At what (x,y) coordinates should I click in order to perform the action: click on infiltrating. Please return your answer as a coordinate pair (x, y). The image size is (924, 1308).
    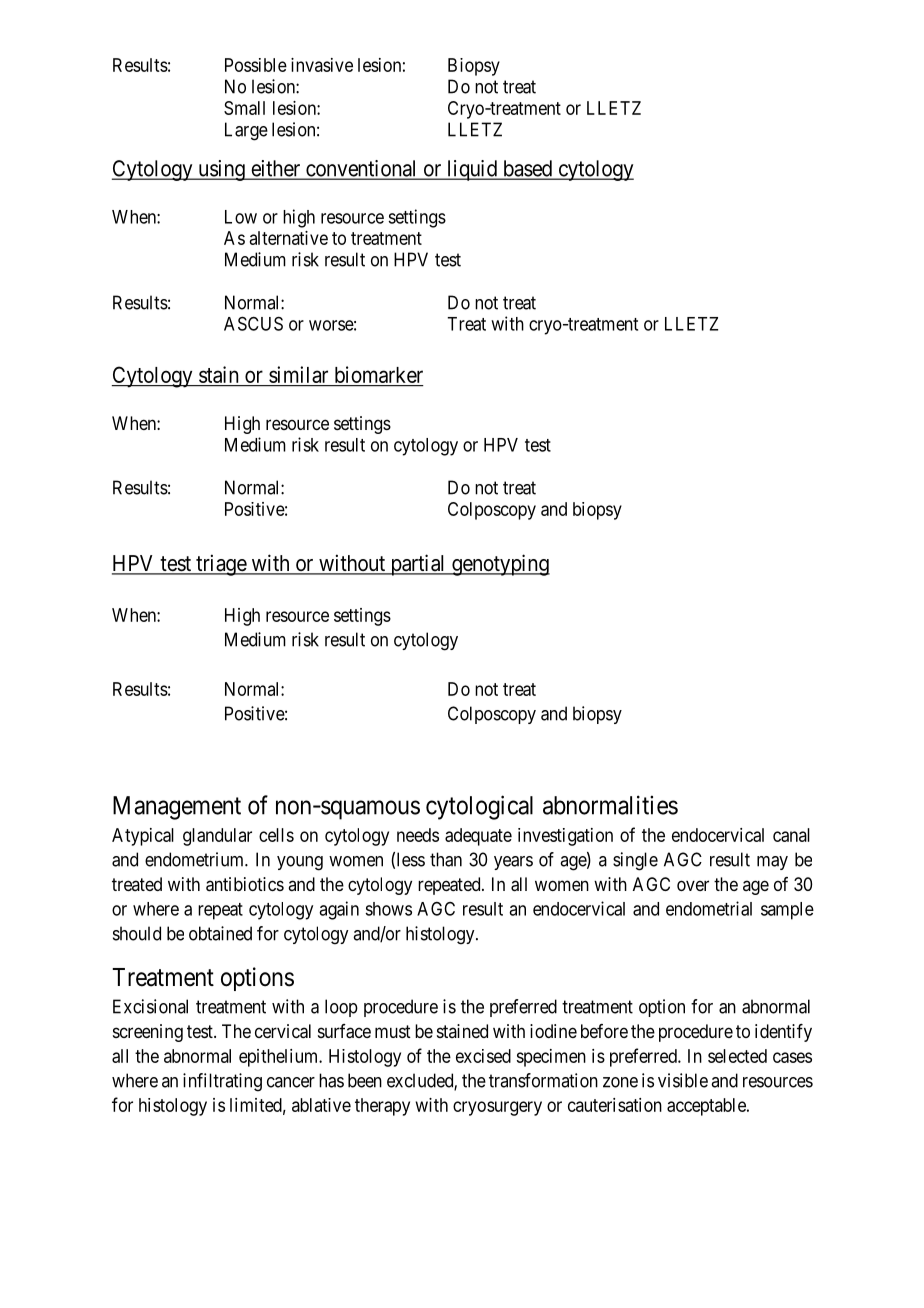
    Looking at the image, I should click on (222, 1082).
